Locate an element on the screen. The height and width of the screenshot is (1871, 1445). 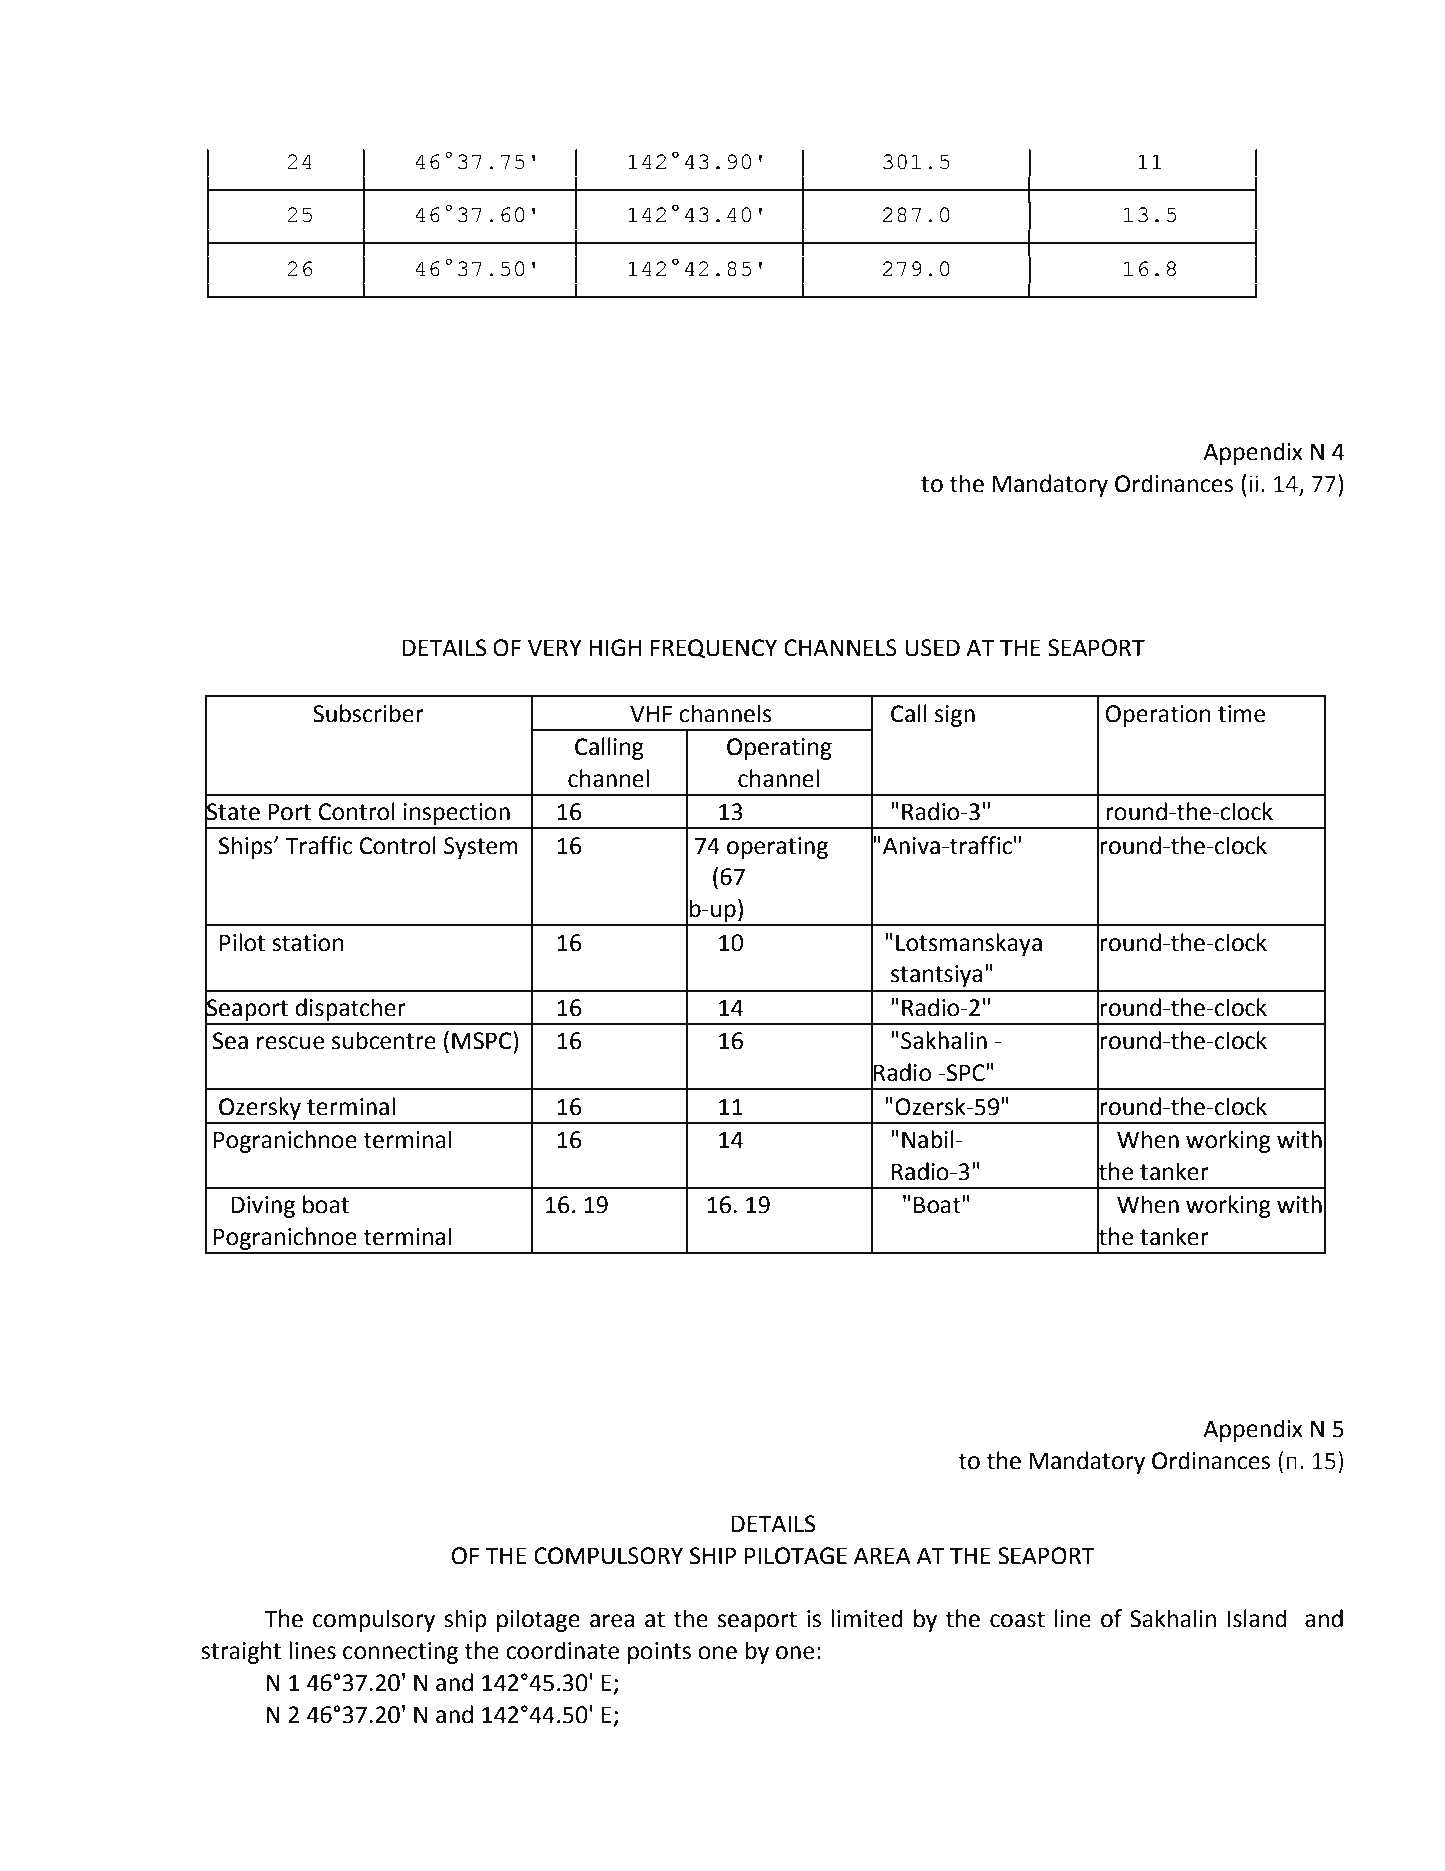
Diving is located at coordinates (263, 1207).
